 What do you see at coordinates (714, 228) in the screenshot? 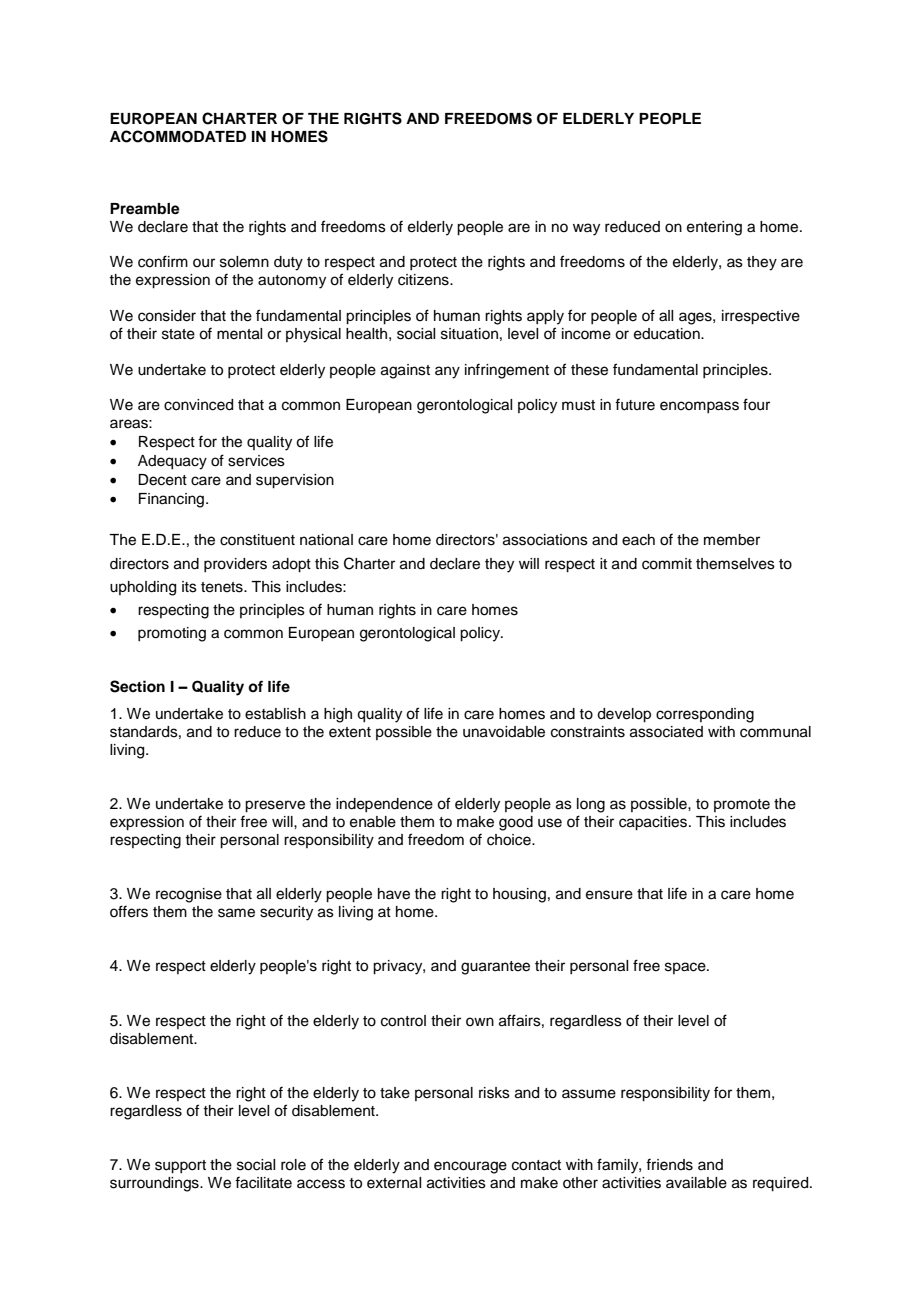
I see `entering` at bounding box center [714, 228].
